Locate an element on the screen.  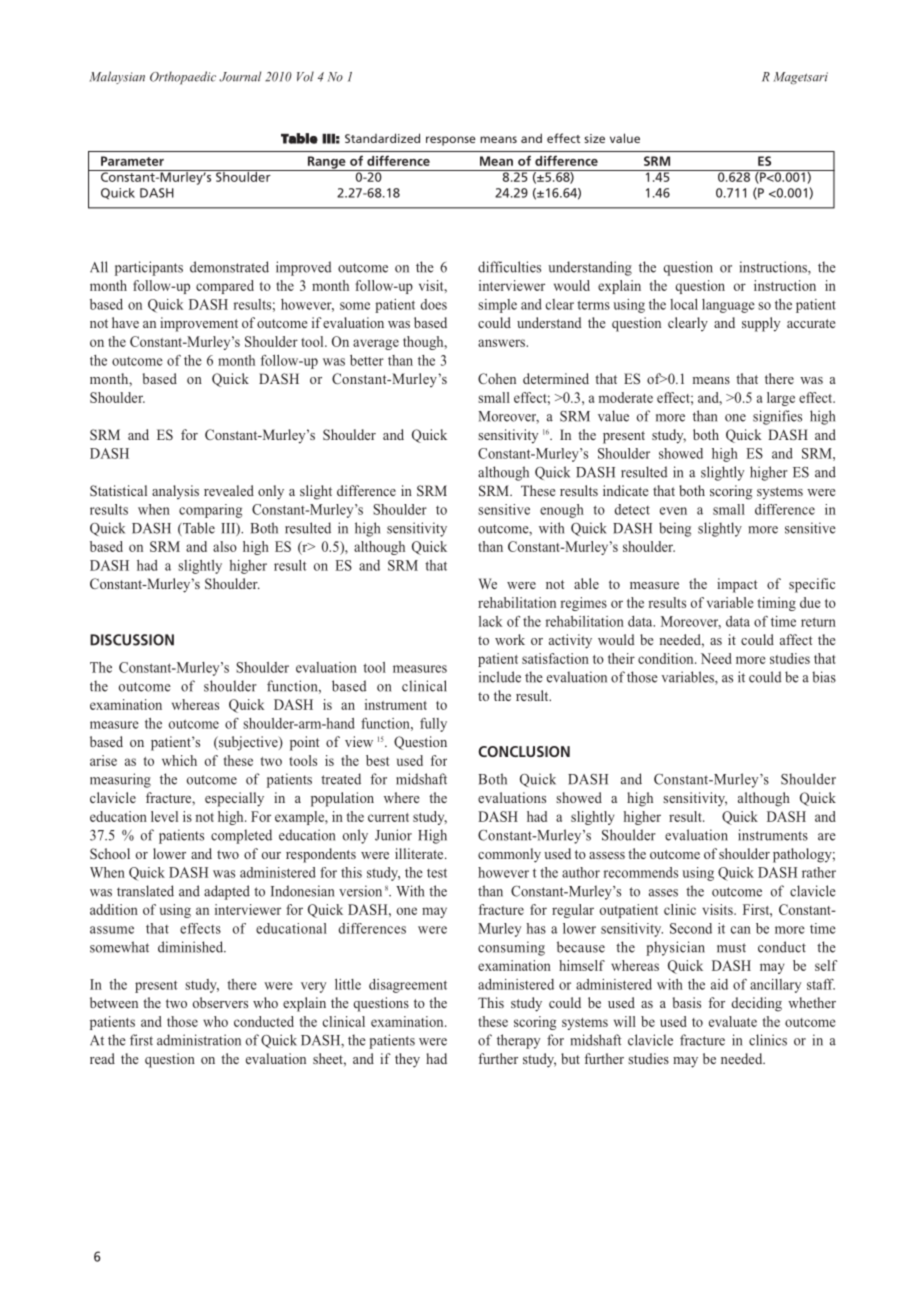
response is located at coordinates (451, 141).
